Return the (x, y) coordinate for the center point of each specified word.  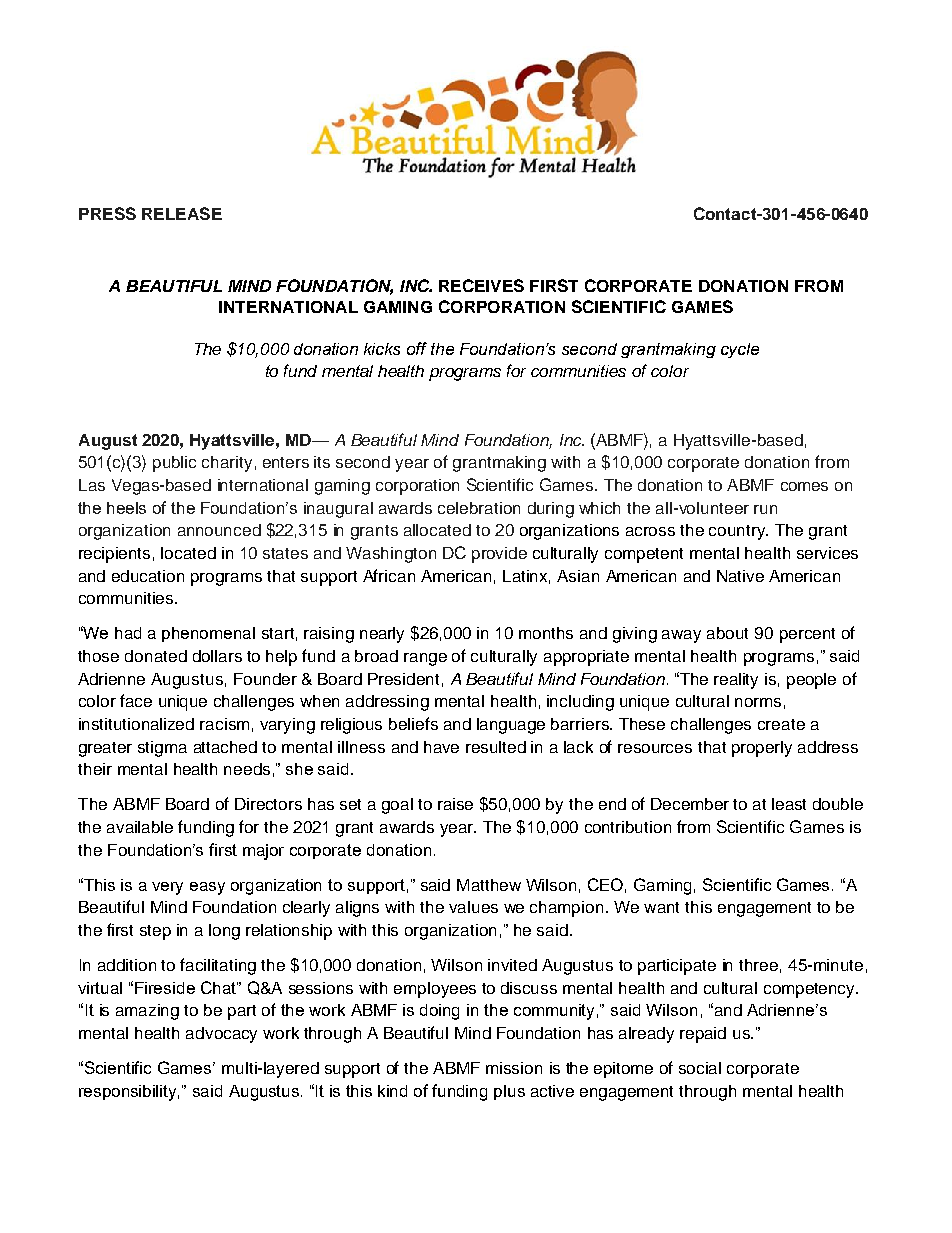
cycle (740, 350)
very (167, 888)
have (441, 747)
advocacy (221, 1035)
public (174, 464)
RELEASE (182, 213)
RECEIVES (481, 285)
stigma (162, 749)
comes (804, 486)
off (417, 348)
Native (740, 576)
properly (762, 749)
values (473, 907)
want (661, 907)
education (148, 576)
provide (499, 555)
